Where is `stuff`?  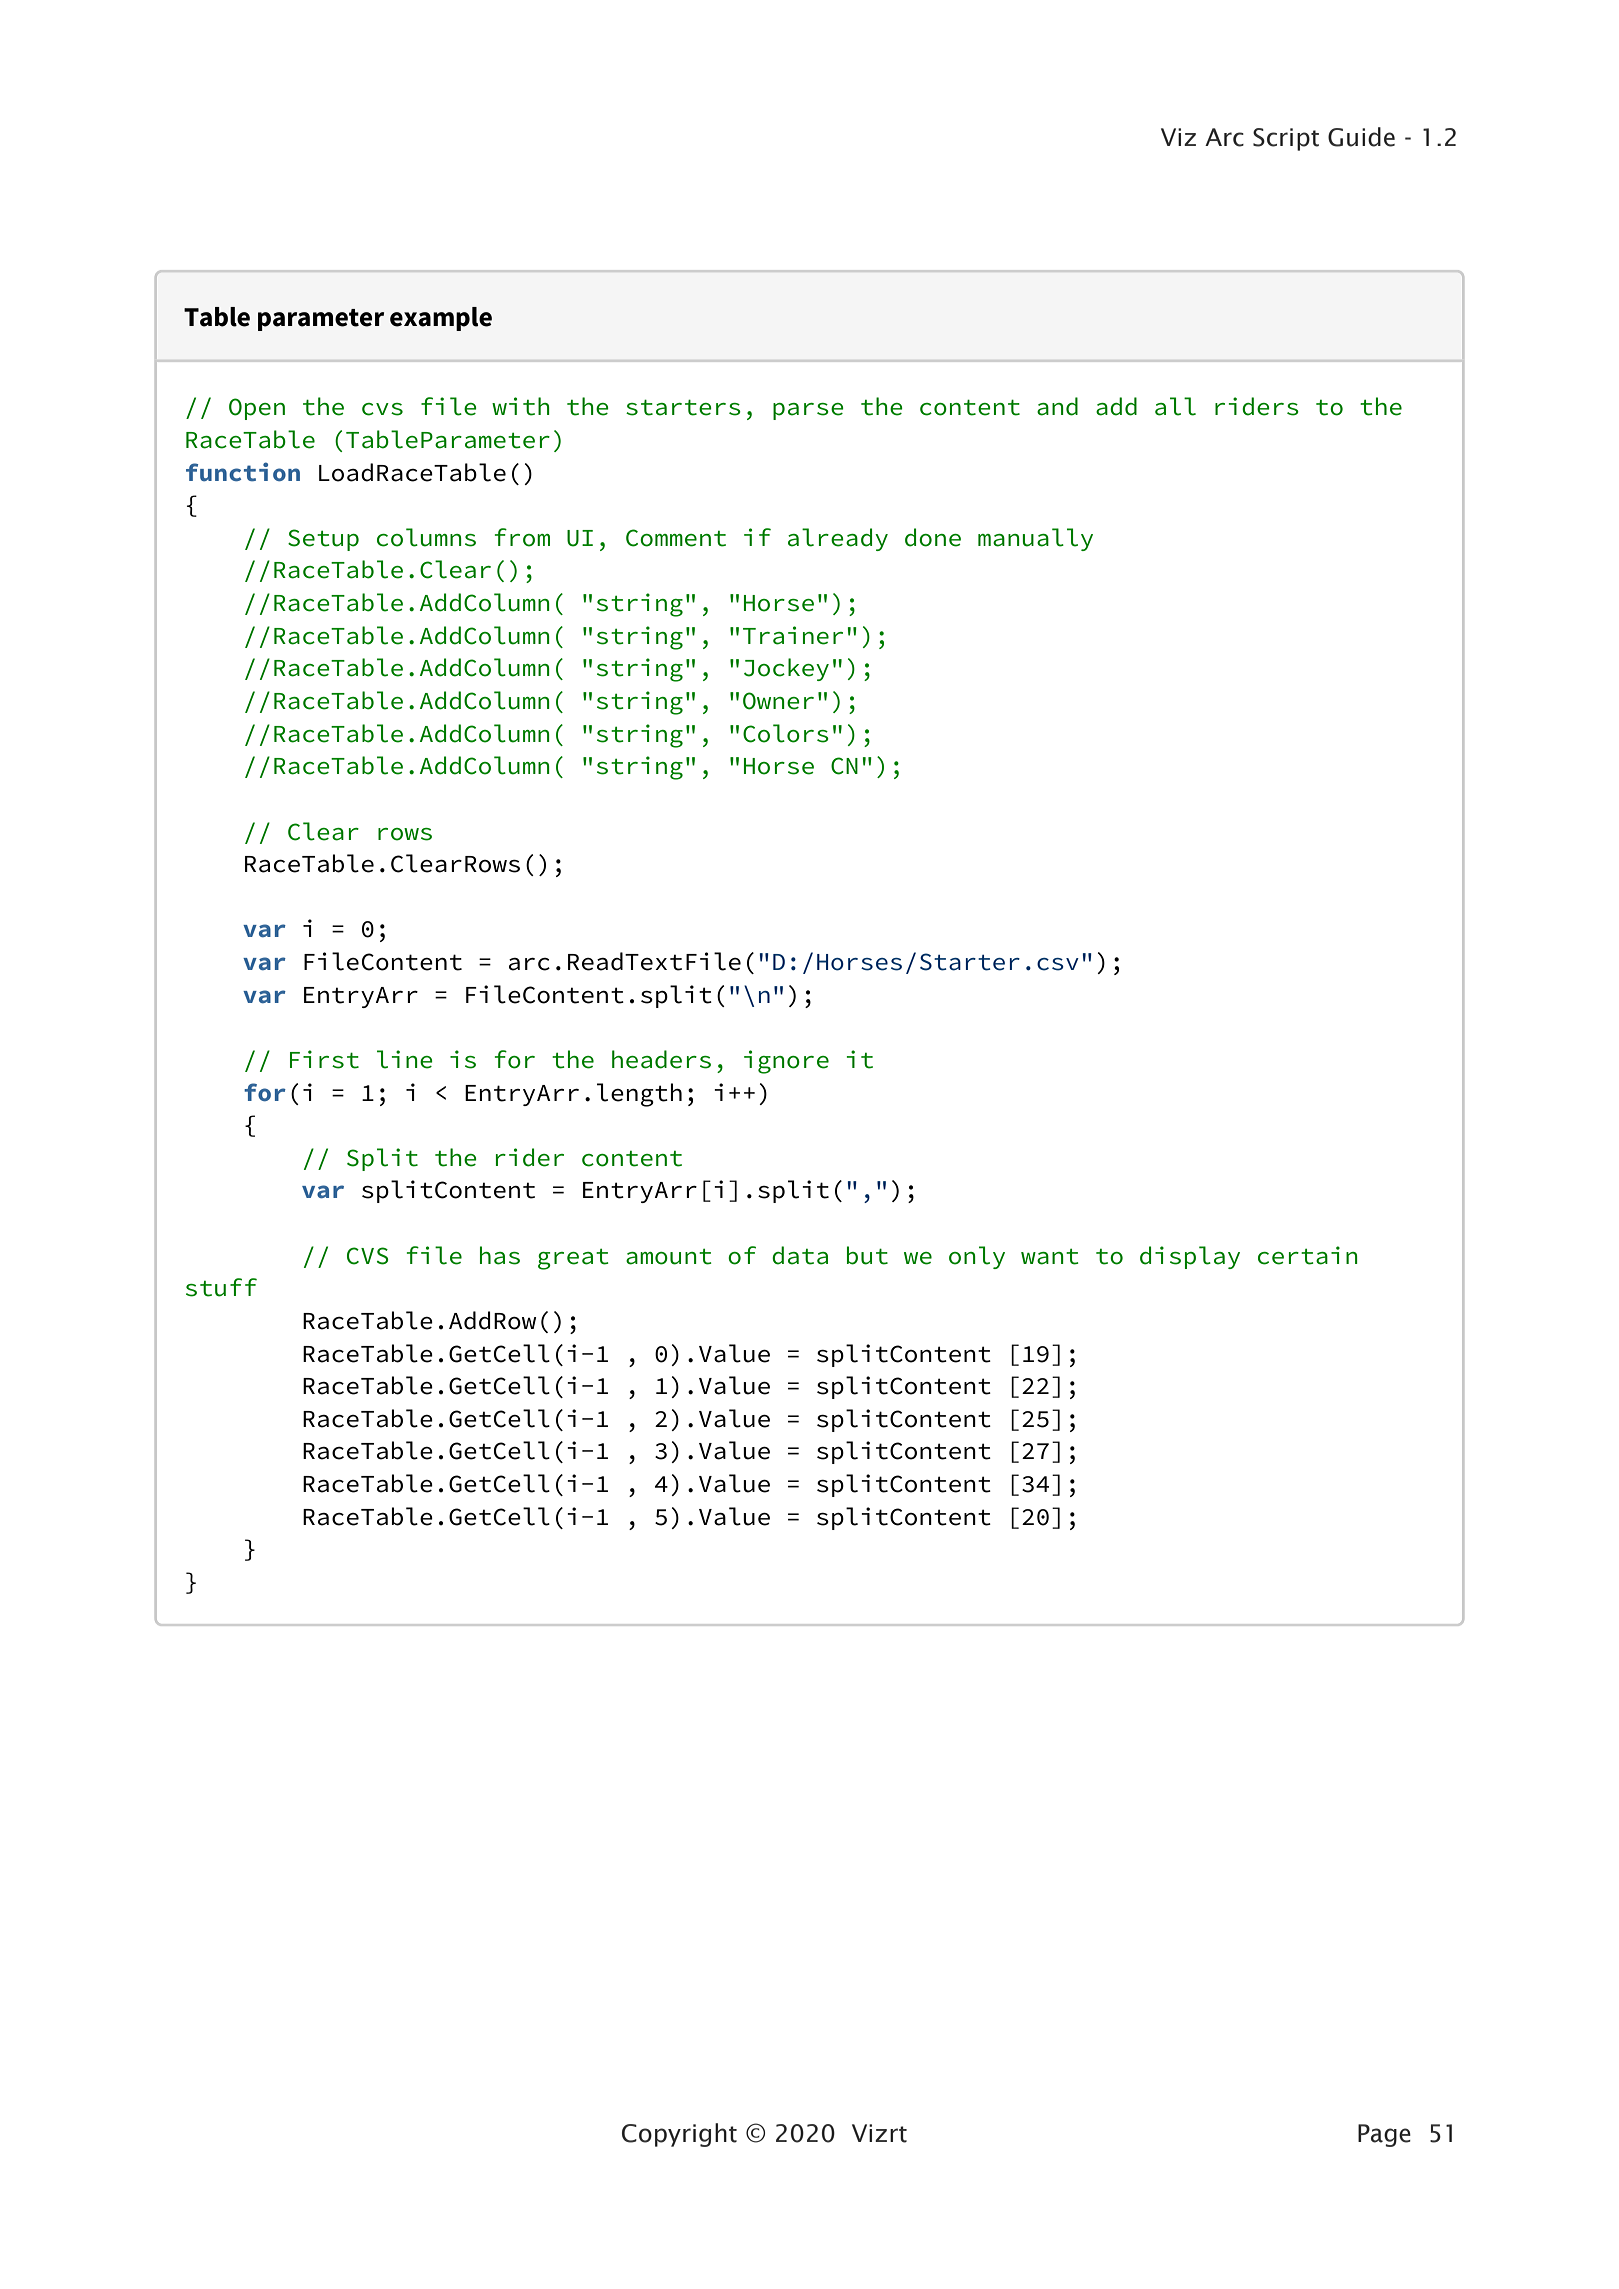 stuff is located at coordinates (221, 1287).
